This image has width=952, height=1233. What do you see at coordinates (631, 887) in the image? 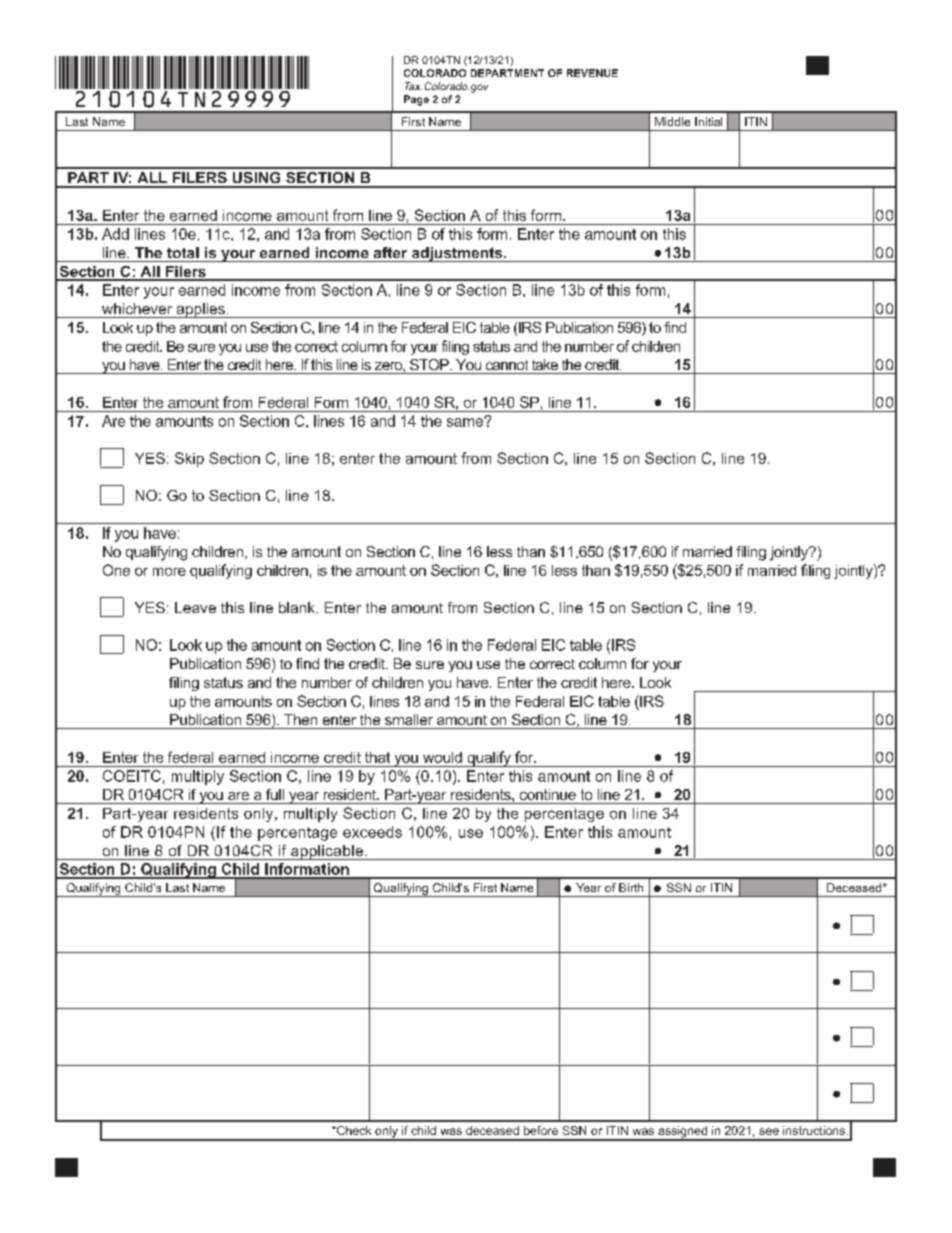
I see `Birth` at bounding box center [631, 887].
